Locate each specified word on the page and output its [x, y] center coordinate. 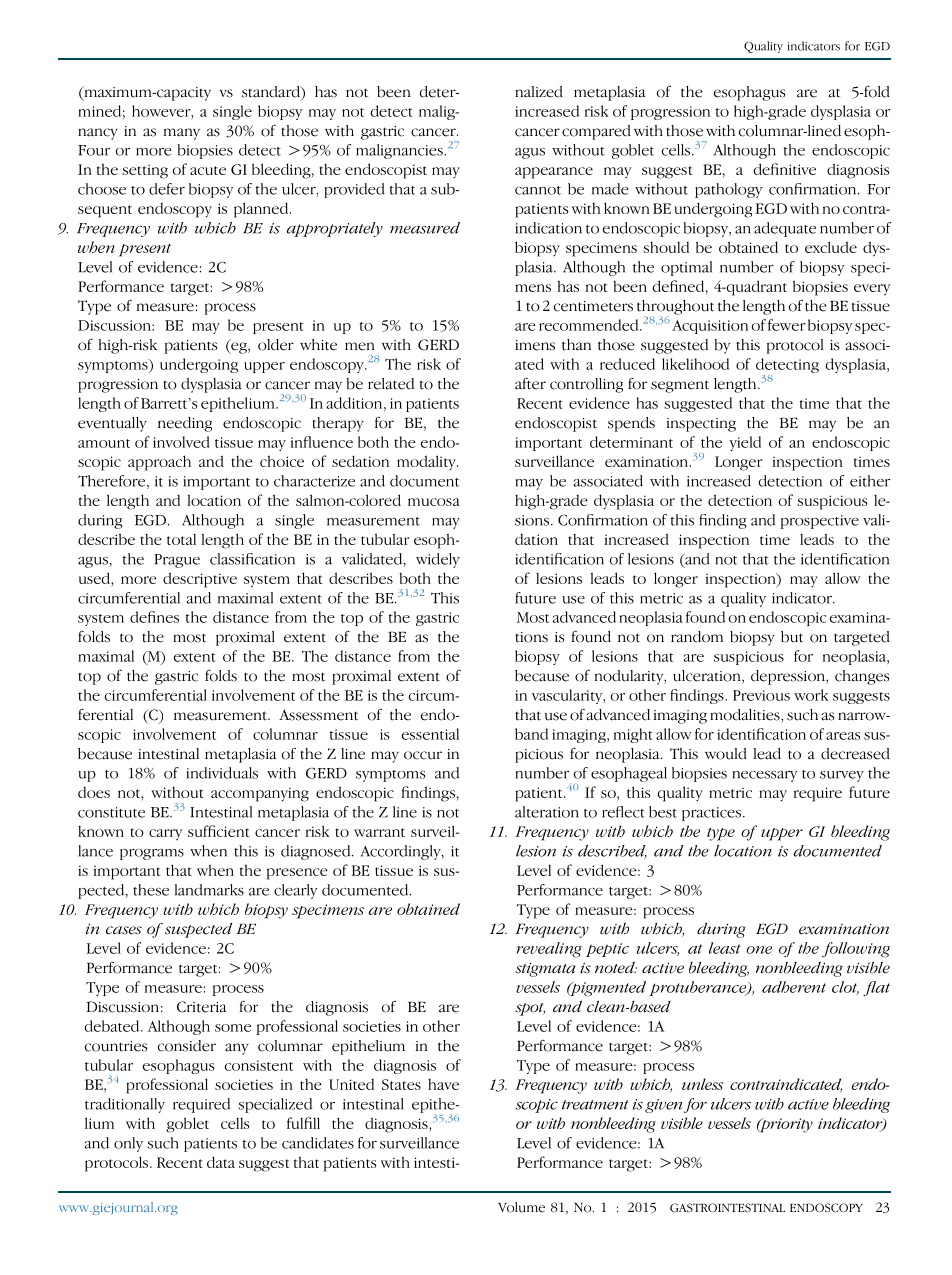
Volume [521, 1207]
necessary [765, 776]
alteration [547, 812]
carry [166, 835]
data [221, 1162]
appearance [554, 173]
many [182, 134]
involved [181, 442]
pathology [729, 190]
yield [745, 443]
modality [427, 463]
